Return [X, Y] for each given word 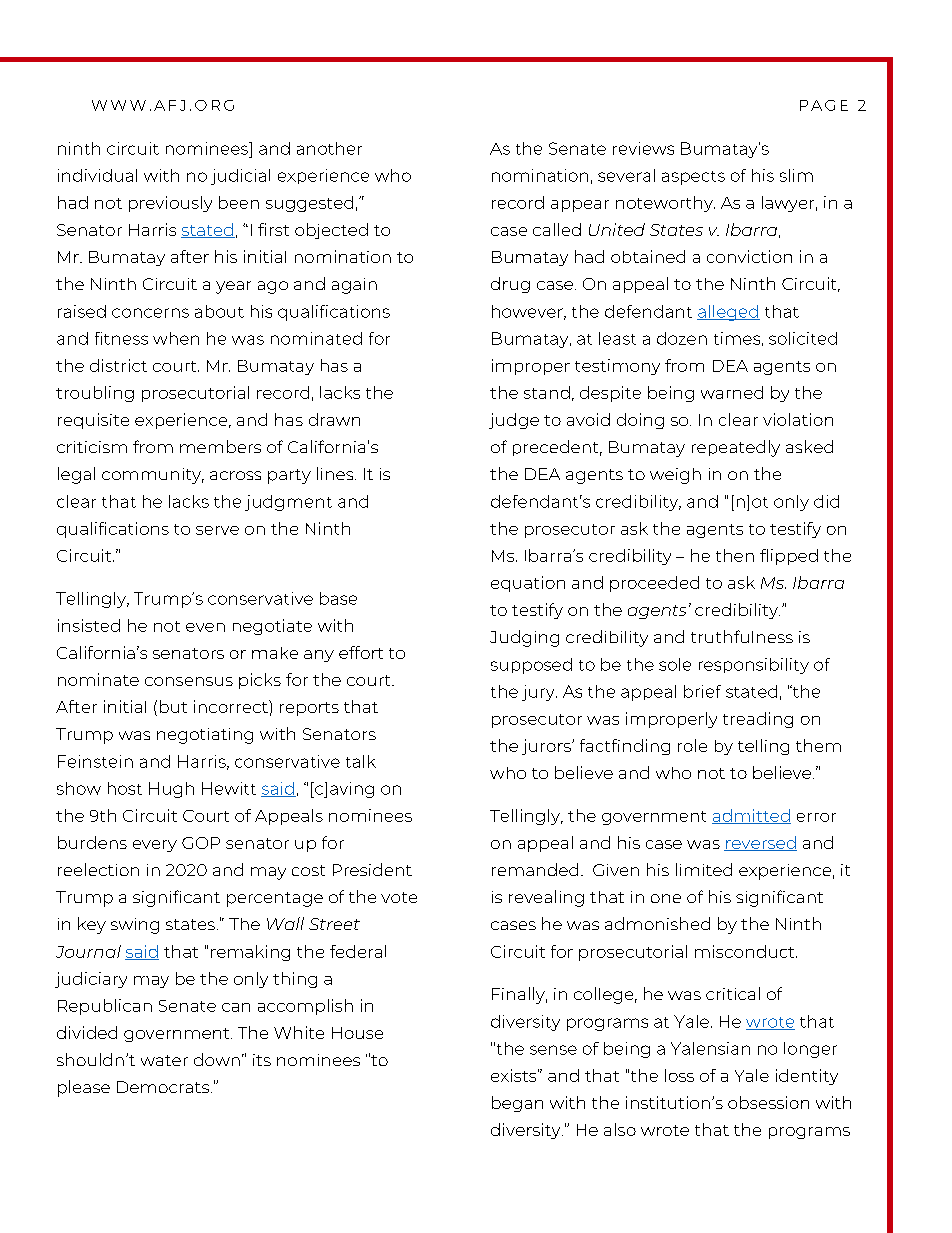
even [205, 627]
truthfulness [742, 636]
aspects [693, 178]
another [329, 148]
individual [97, 175]
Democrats [164, 1087]
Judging [524, 638]
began [517, 1104]
